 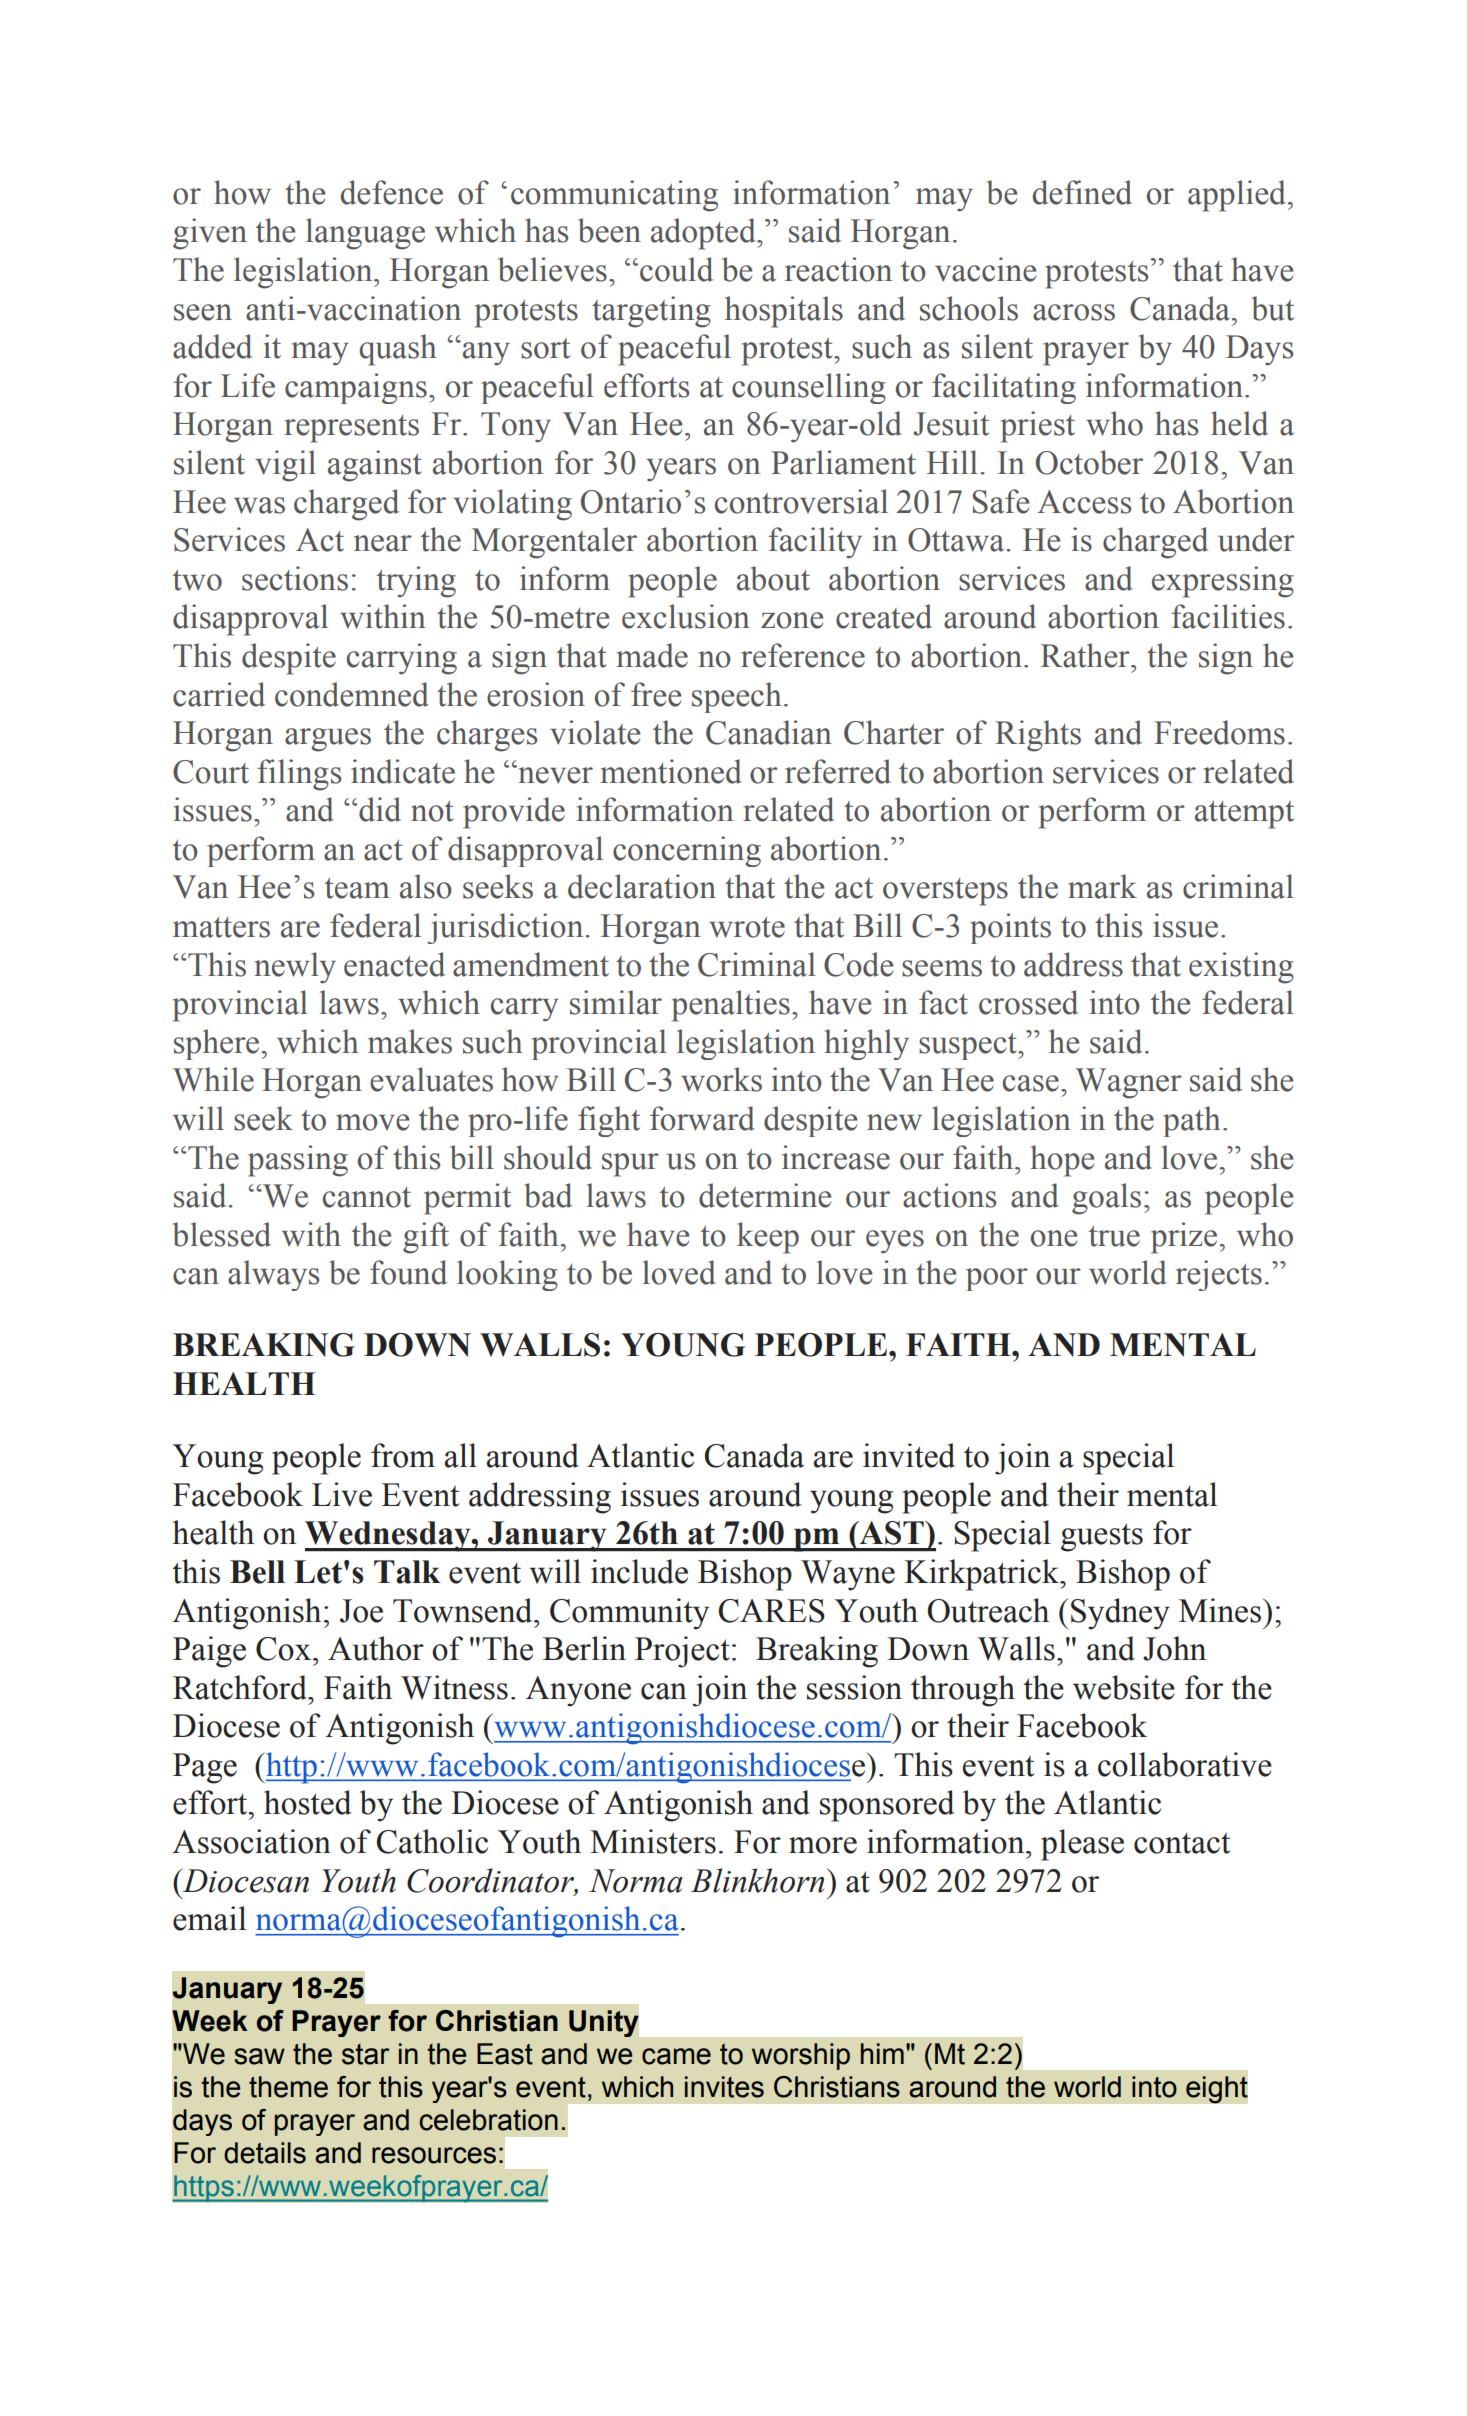 I want to click on Rather, so click(x=1086, y=655).
